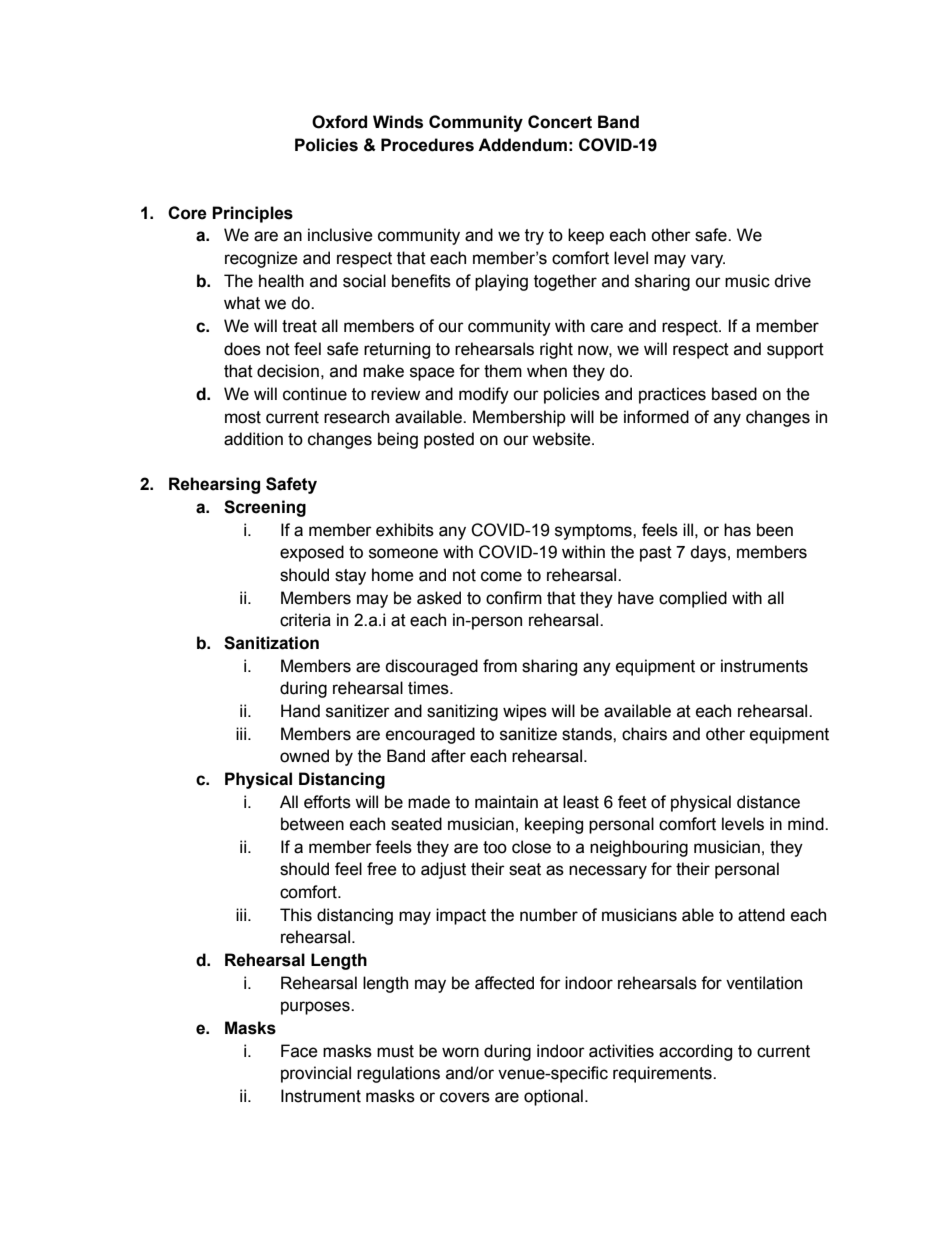 The image size is (952, 1233). I want to click on vary, so click(708, 261).
